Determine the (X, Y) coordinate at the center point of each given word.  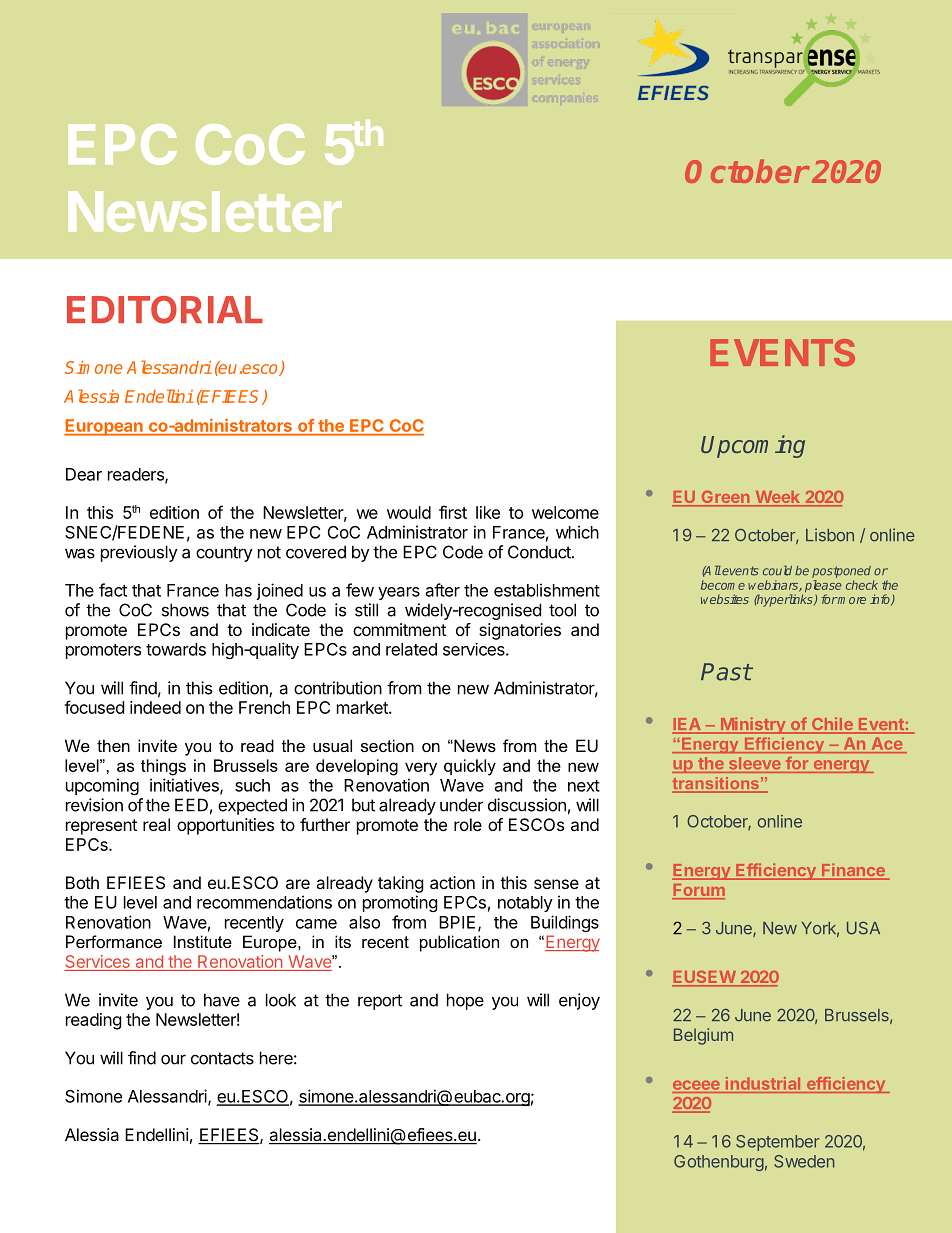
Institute (203, 941)
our (173, 1059)
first (453, 512)
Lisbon (830, 535)
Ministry (753, 725)
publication (459, 943)
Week (777, 498)
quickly (470, 767)
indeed (155, 707)
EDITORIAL (165, 310)
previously (139, 553)
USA (863, 928)
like (488, 512)
